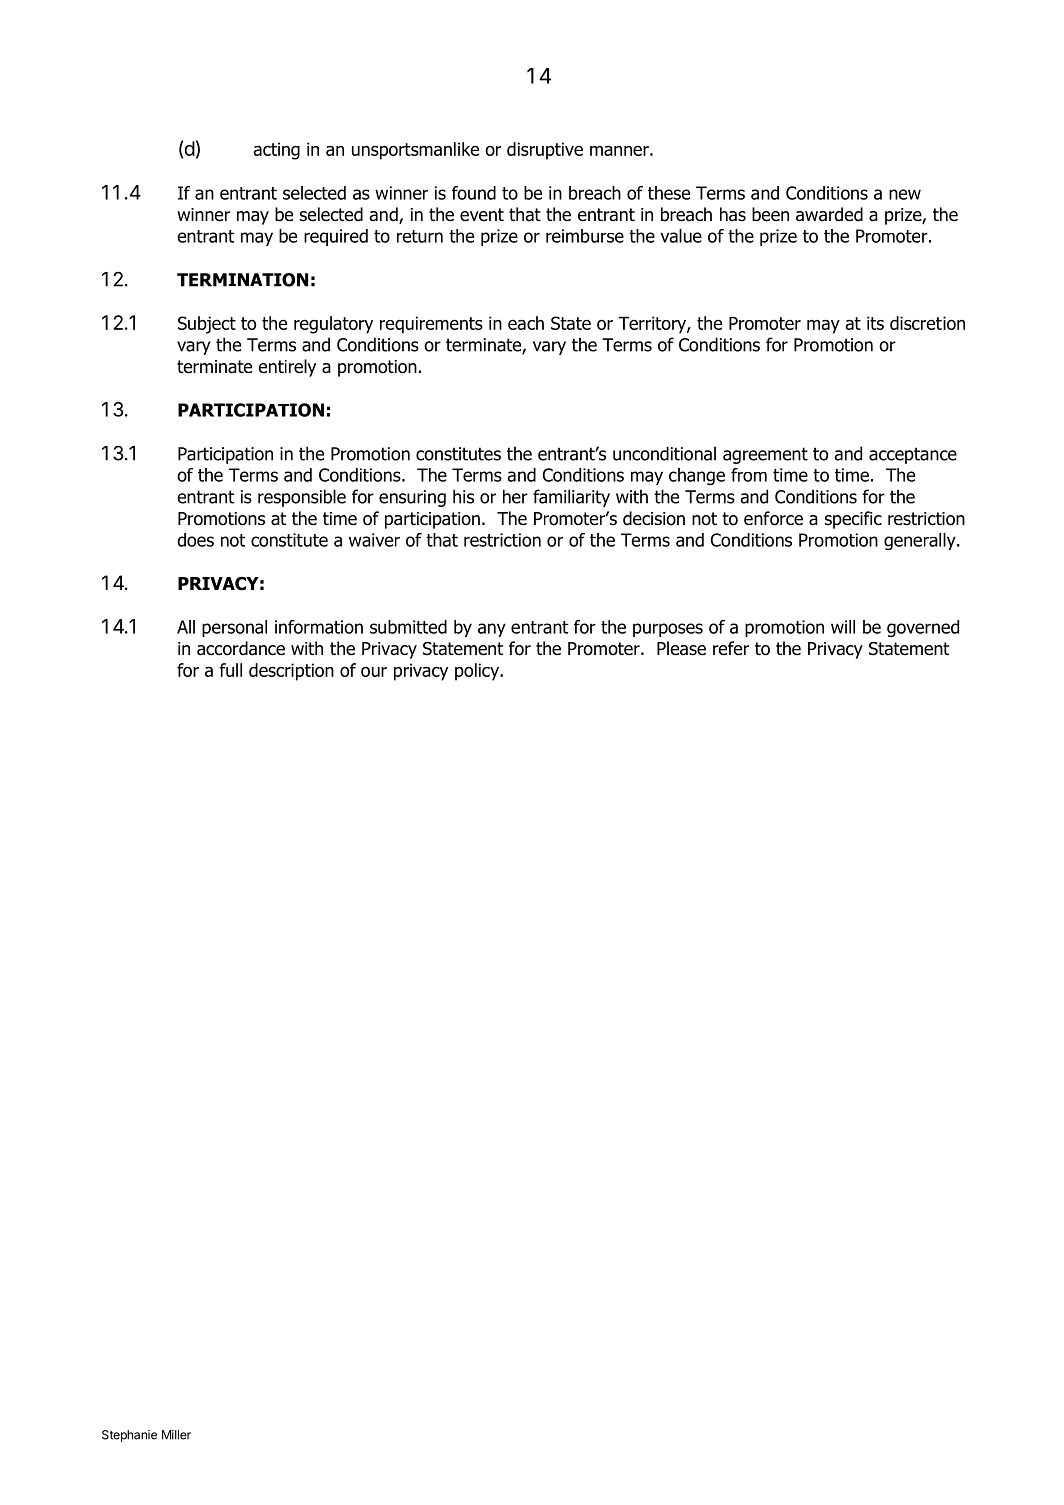 The height and width of the page is (1505, 1064). What do you see at coordinates (515, 496) in the page?
I see `her` at bounding box center [515, 496].
